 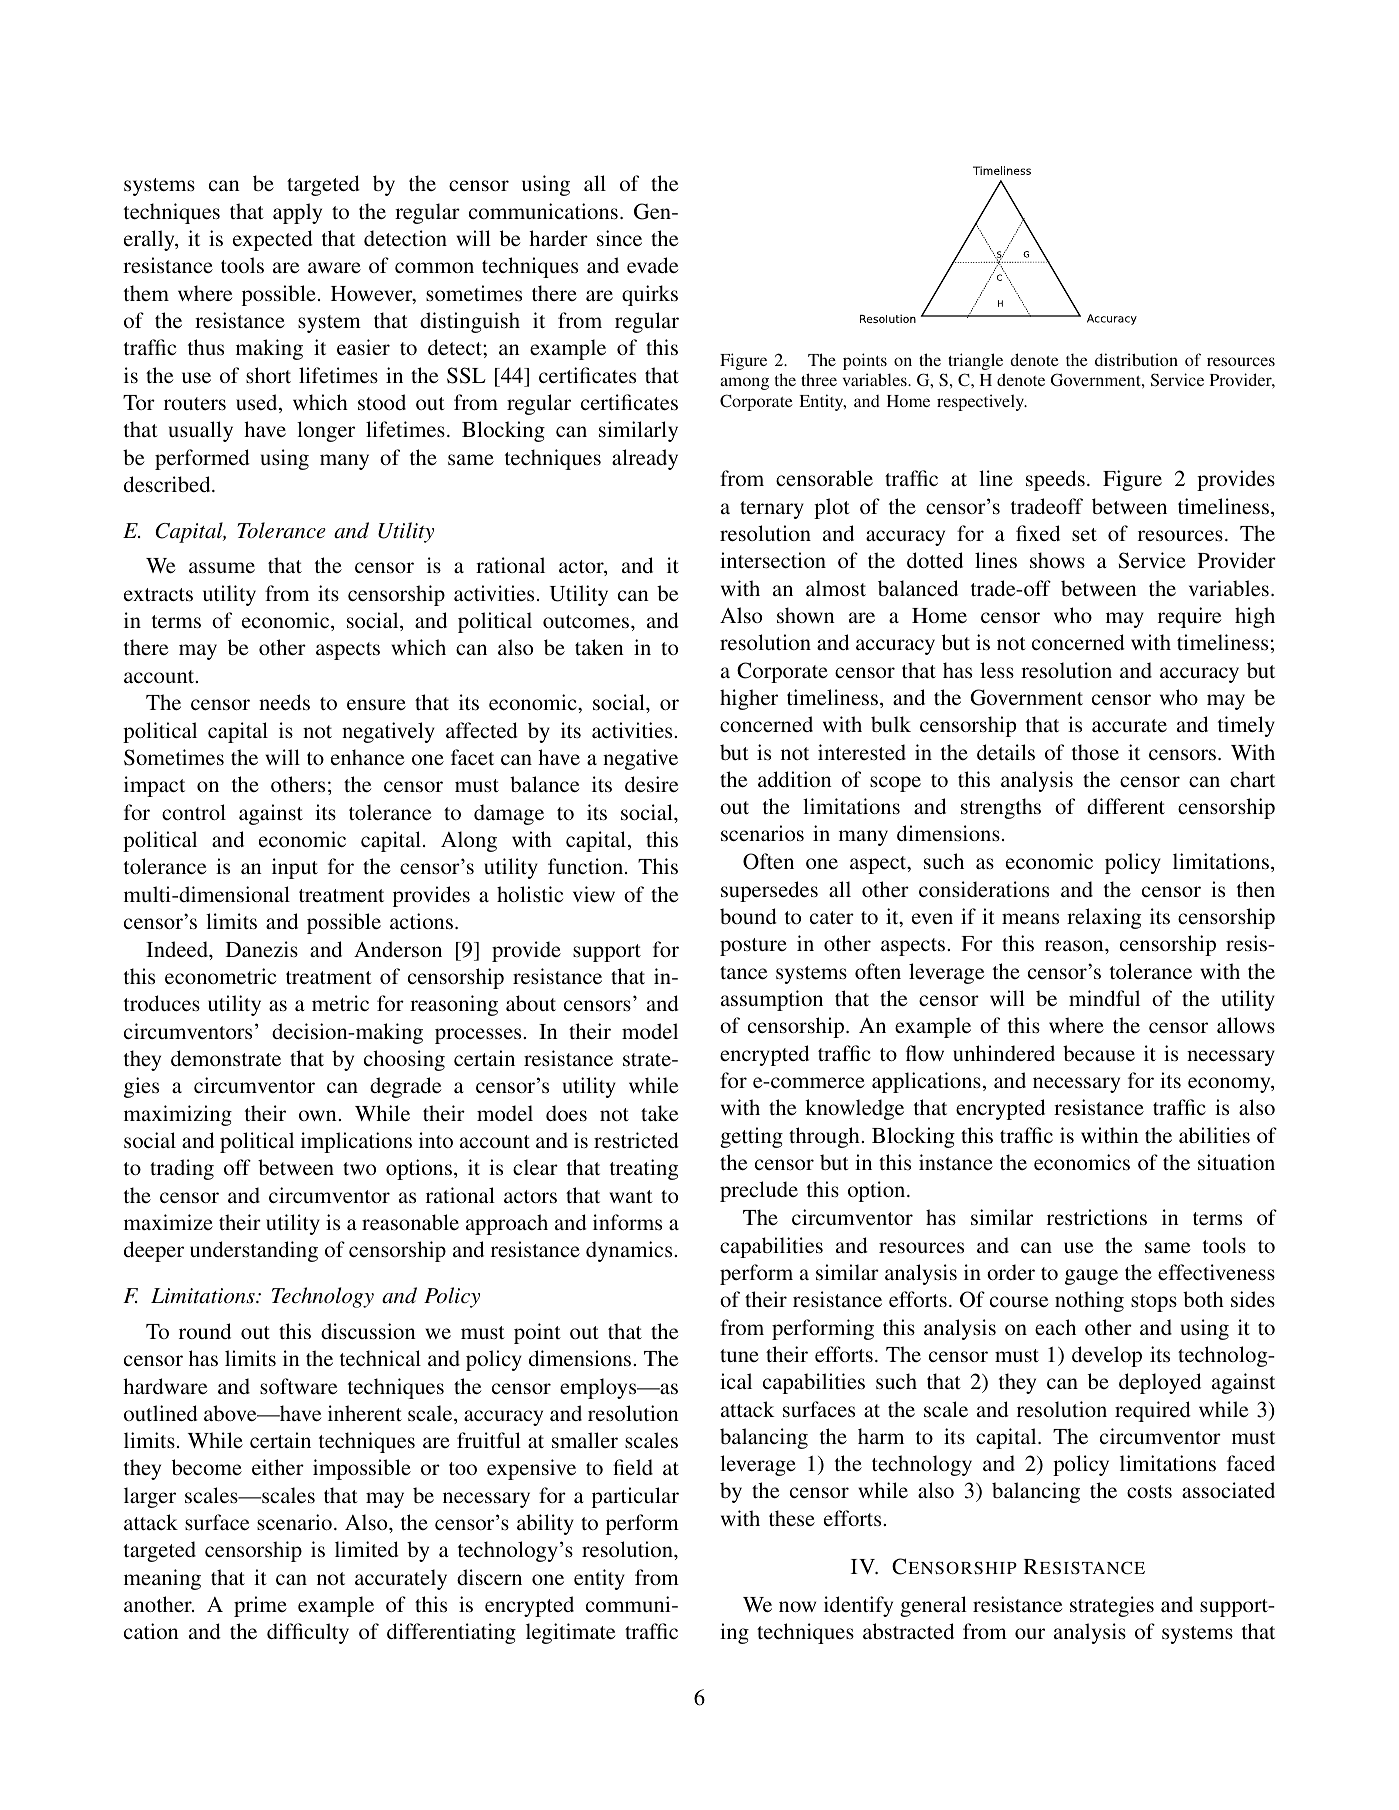 What do you see at coordinates (1104, 918) in the screenshot?
I see `relaxing` at bounding box center [1104, 918].
